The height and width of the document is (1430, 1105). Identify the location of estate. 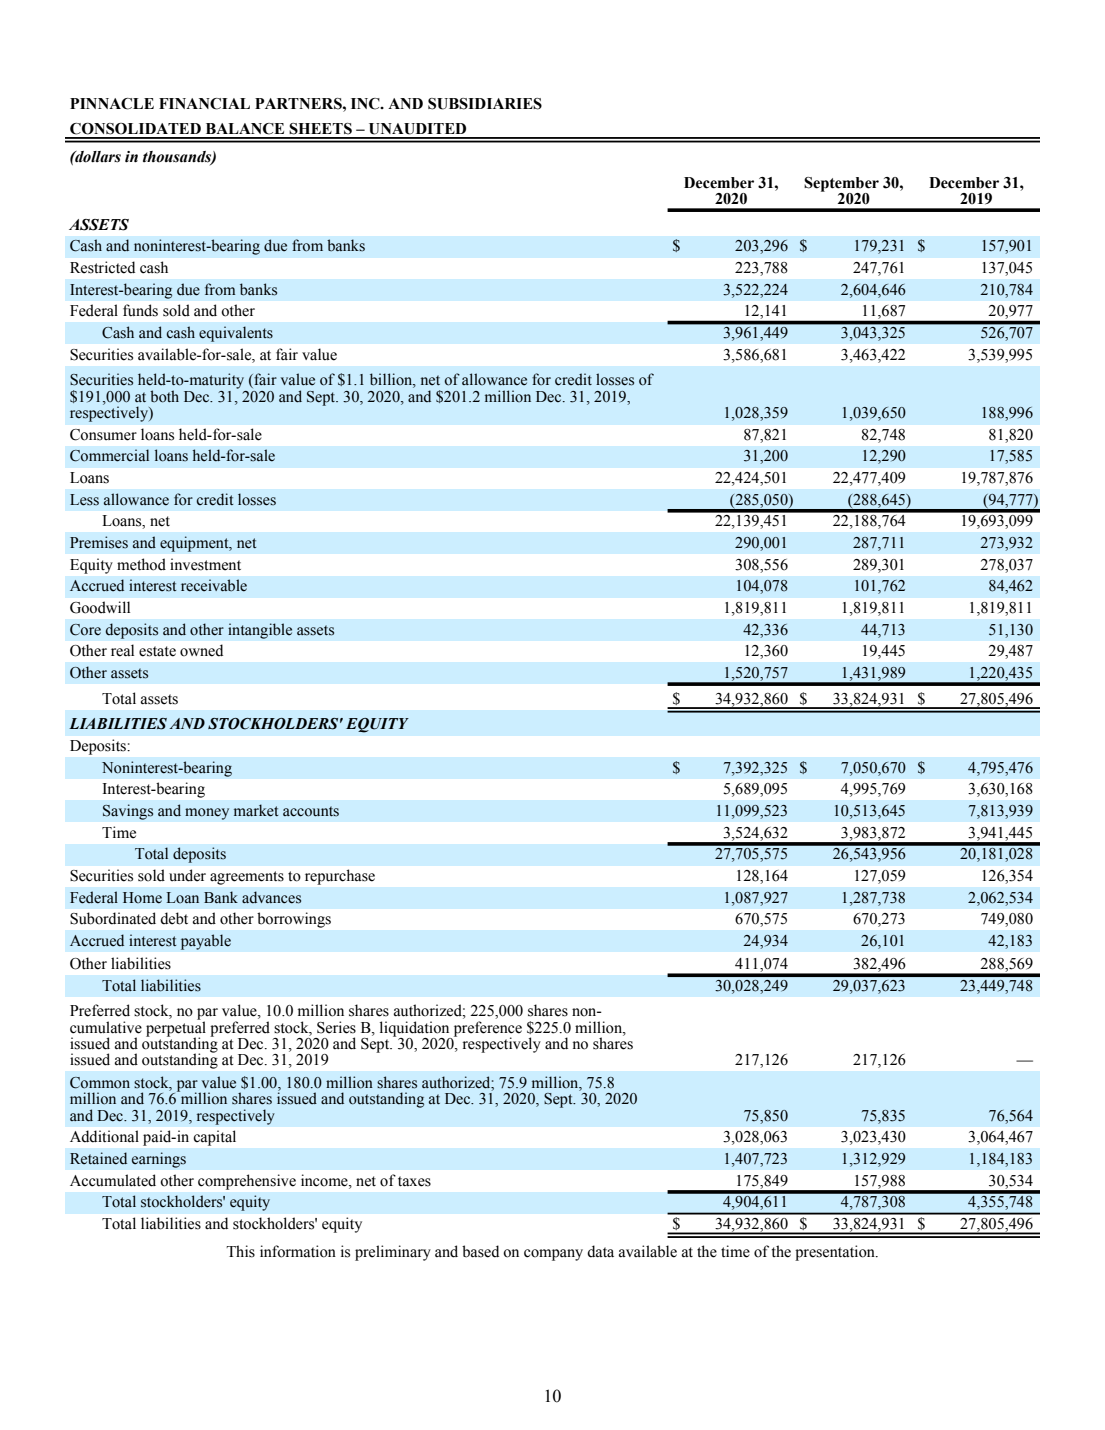
(157, 651).
